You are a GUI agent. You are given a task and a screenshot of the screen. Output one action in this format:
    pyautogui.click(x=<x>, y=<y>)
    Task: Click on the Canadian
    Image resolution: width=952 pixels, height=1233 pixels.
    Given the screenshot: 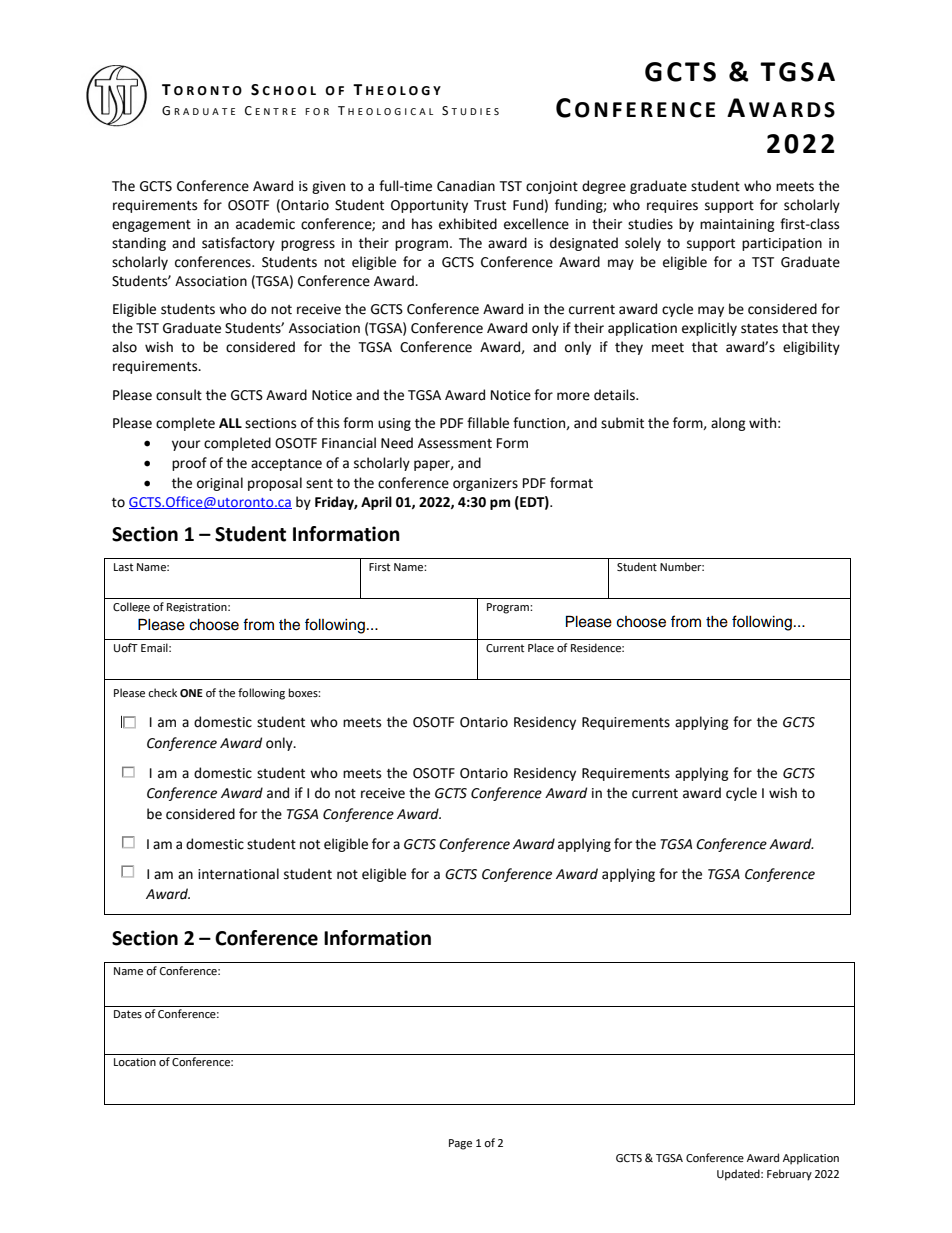 What is the action you would take?
    pyautogui.click(x=466, y=186)
